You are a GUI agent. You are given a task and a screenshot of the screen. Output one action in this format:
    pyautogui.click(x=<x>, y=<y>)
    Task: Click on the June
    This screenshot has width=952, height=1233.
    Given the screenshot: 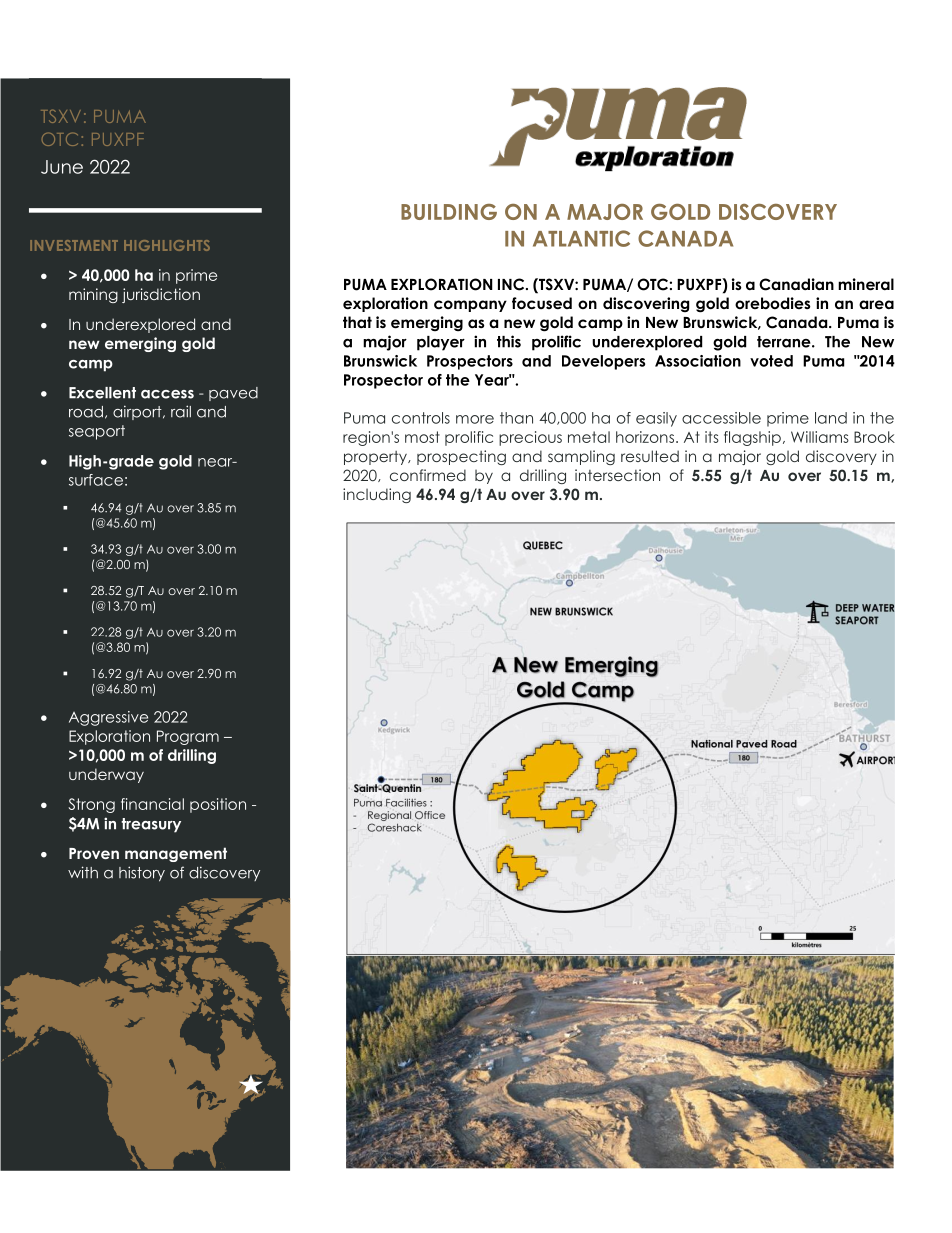 What is the action you would take?
    pyautogui.click(x=62, y=167)
